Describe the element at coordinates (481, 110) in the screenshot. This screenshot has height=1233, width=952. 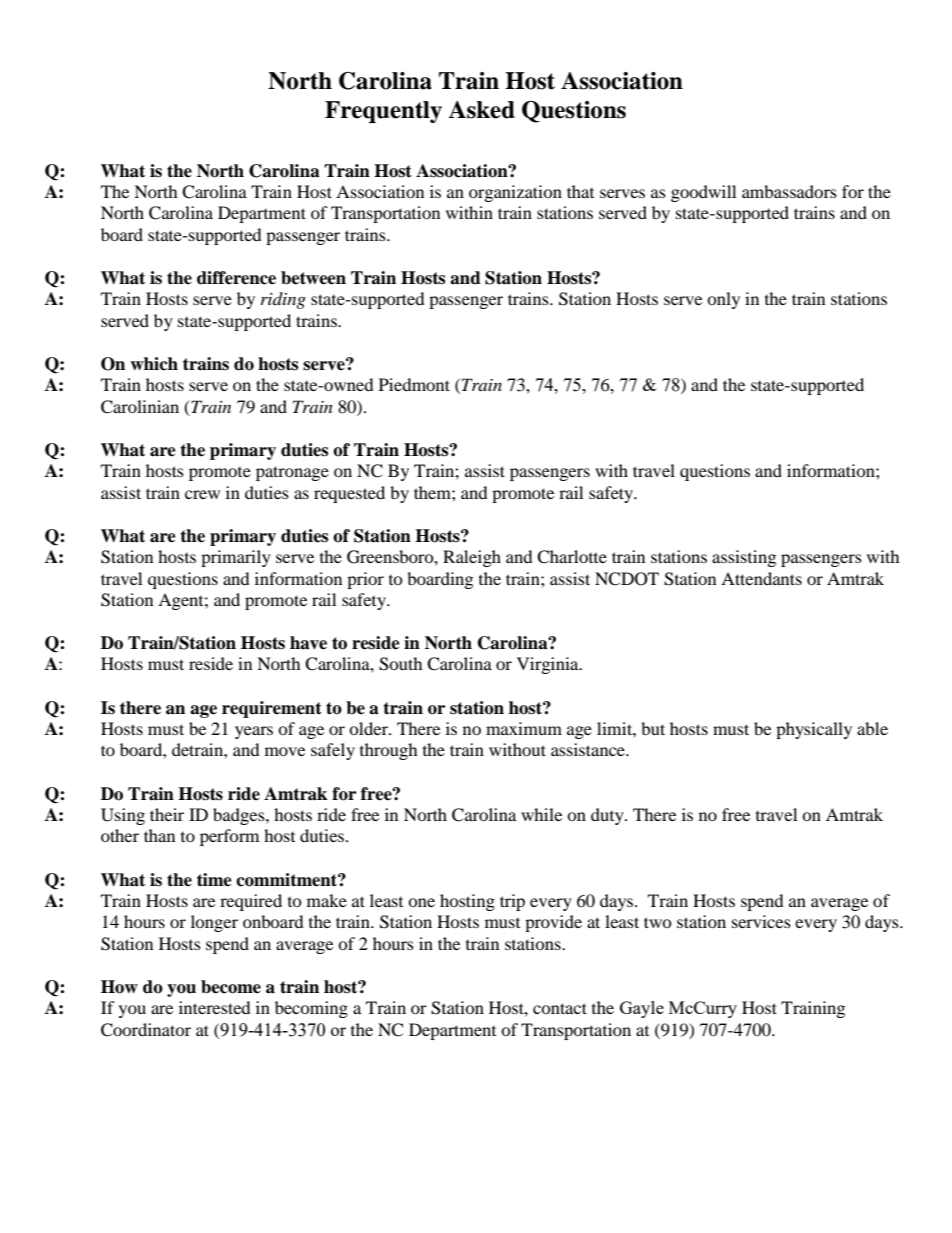
I see `Asked` at that location.
